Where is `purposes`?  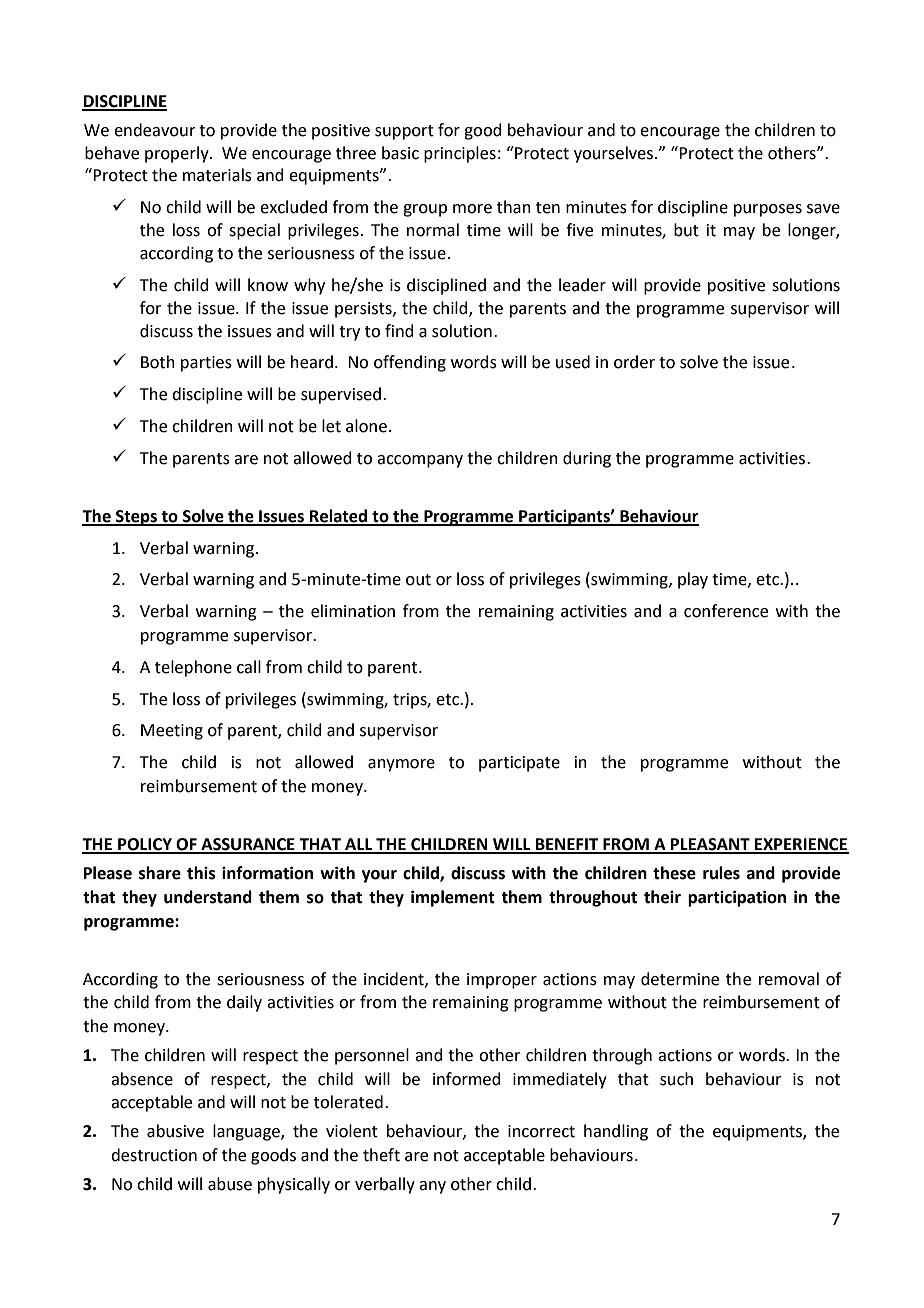 purposes is located at coordinates (768, 210).
